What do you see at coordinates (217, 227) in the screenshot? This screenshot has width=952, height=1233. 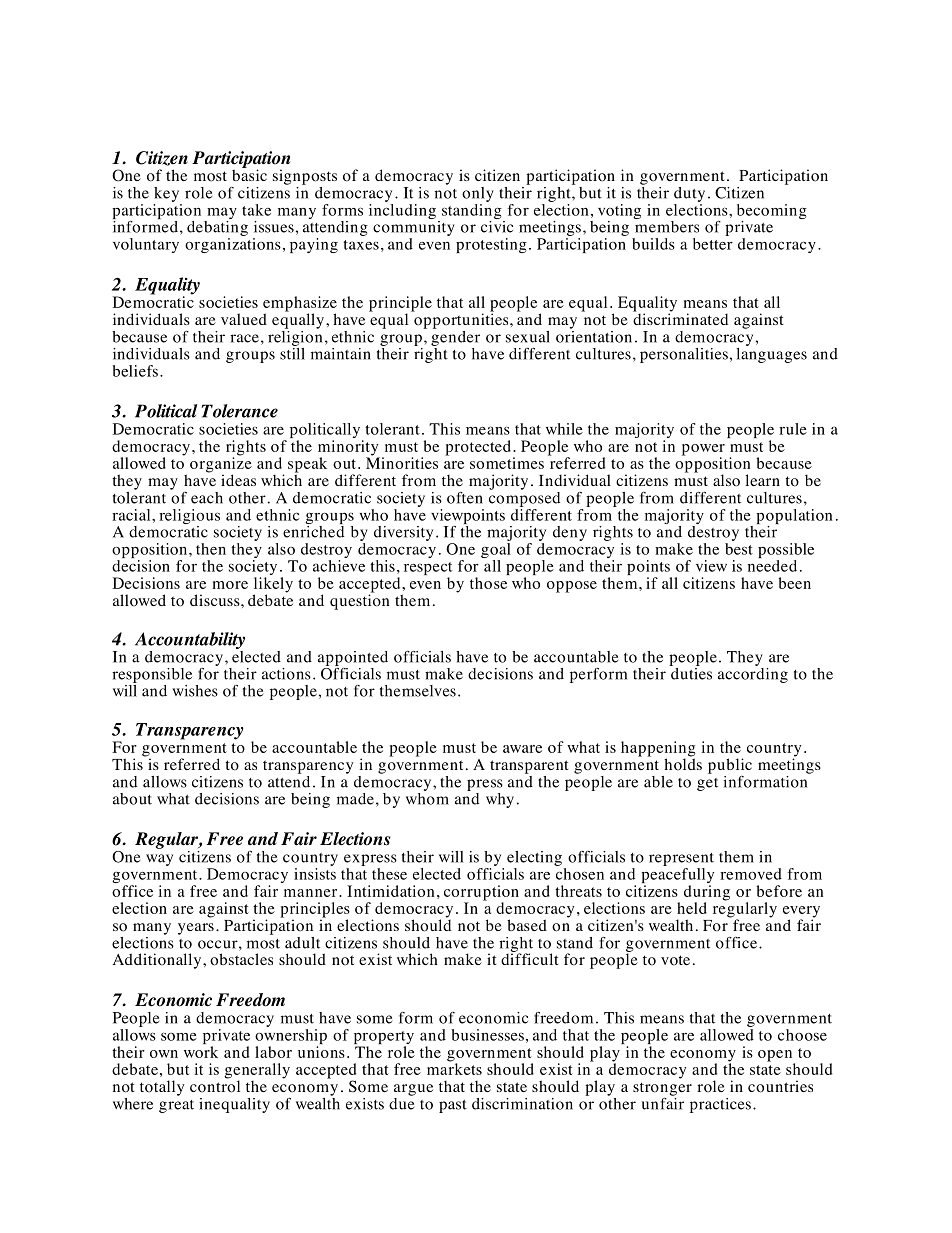 I see `debating` at bounding box center [217, 227].
